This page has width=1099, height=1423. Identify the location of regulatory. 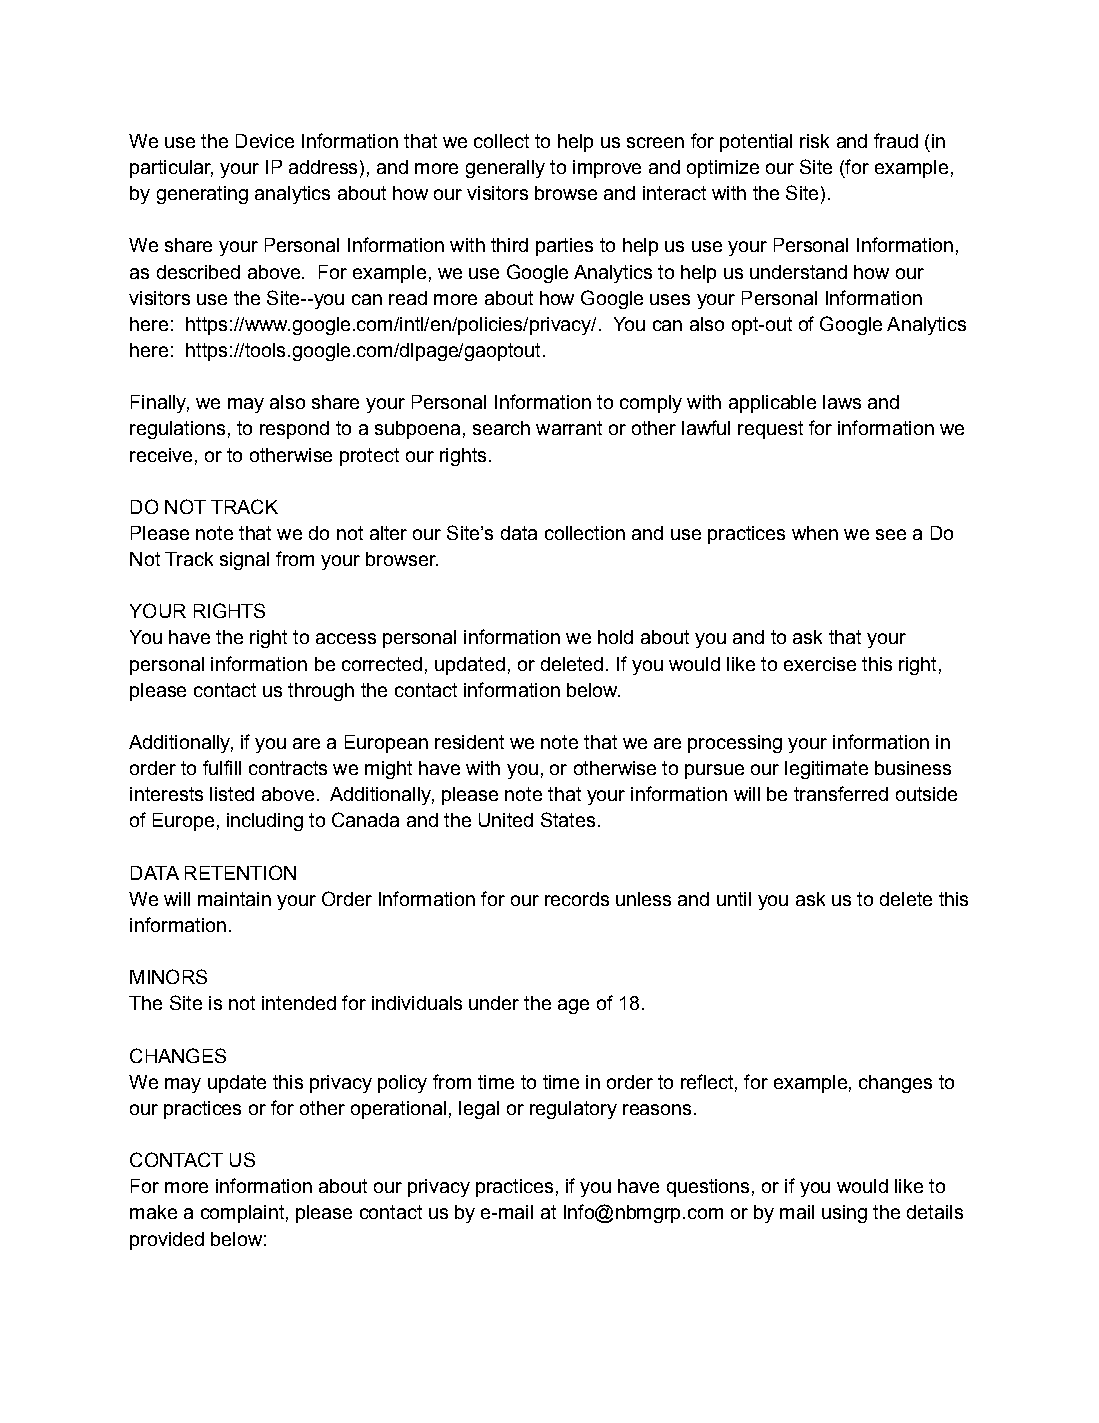
(573, 1110).
